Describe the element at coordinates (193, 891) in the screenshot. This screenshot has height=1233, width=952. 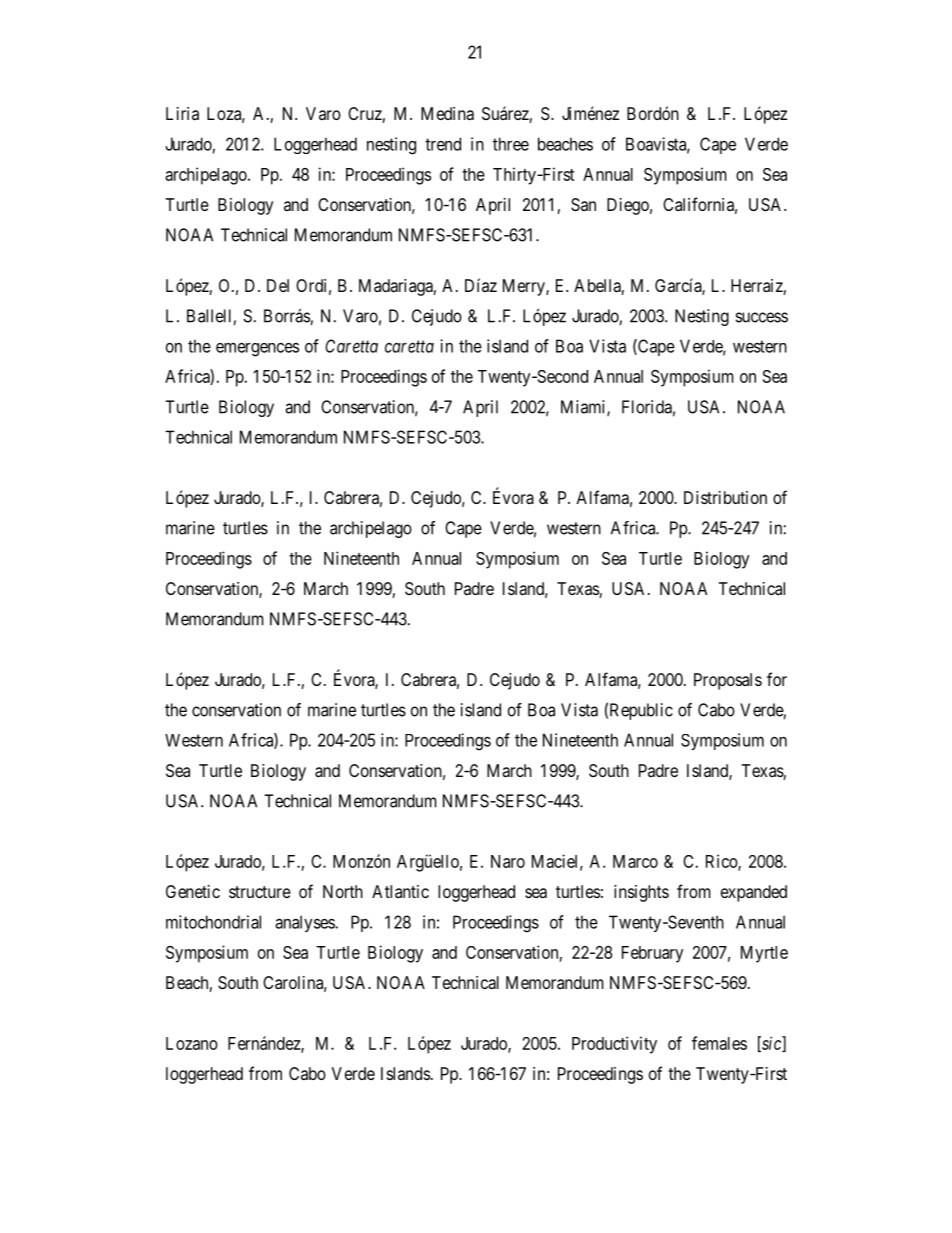
I see `Genetic` at that location.
